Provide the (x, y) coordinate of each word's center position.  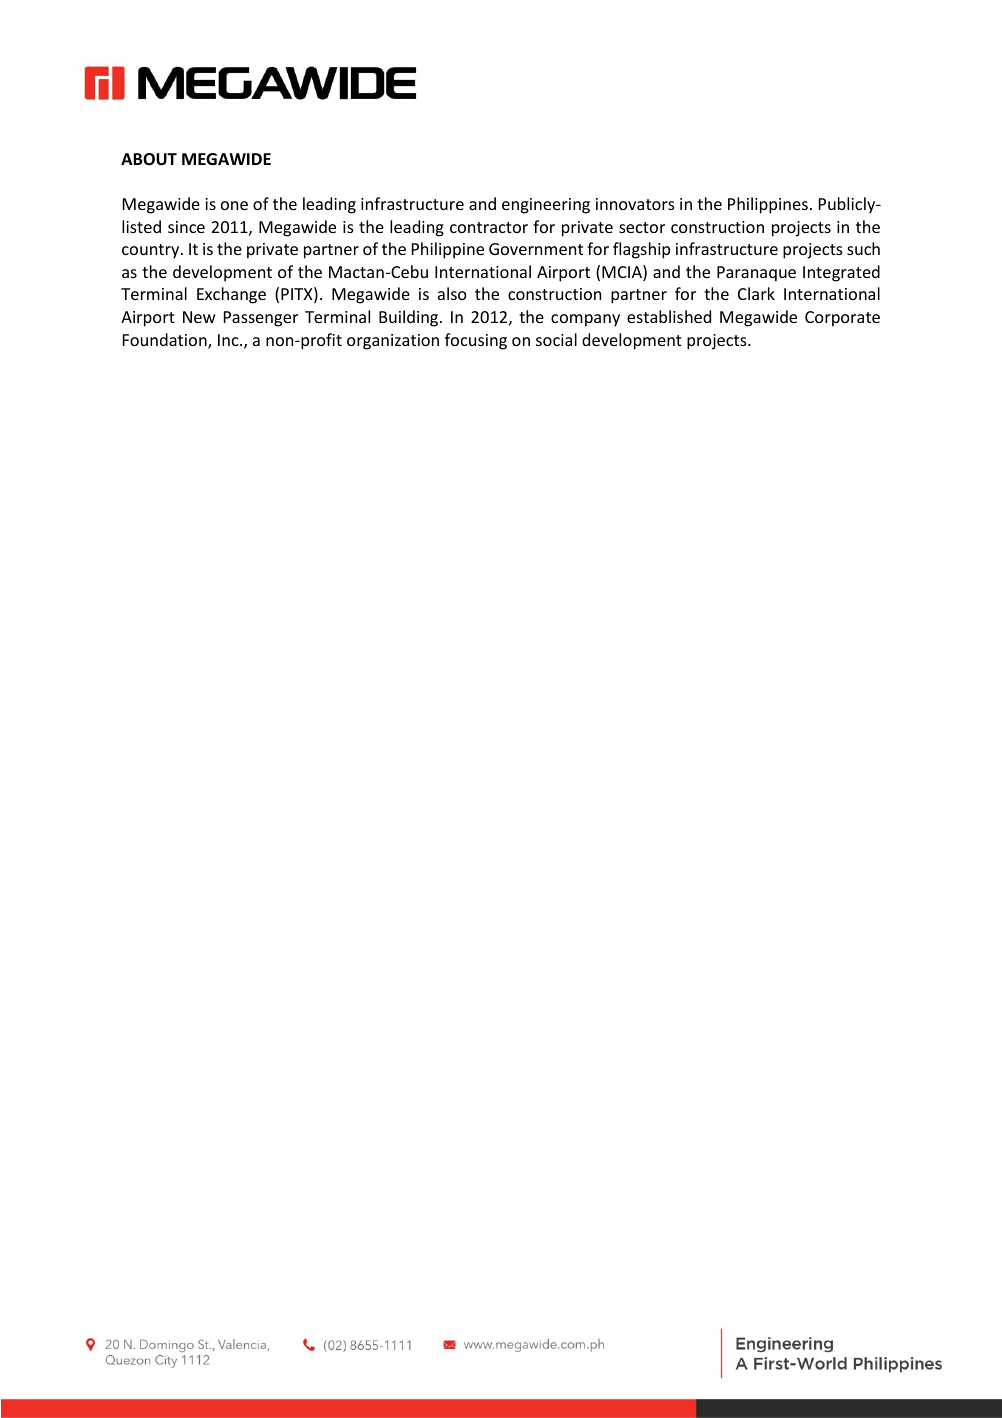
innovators (635, 204)
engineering (546, 206)
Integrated (841, 273)
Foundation (166, 341)
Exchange (231, 295)
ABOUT (149, 159)
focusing (476, 341)
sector (642, 227)
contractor (489, 227)
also (452, 293)
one (234, 205)
